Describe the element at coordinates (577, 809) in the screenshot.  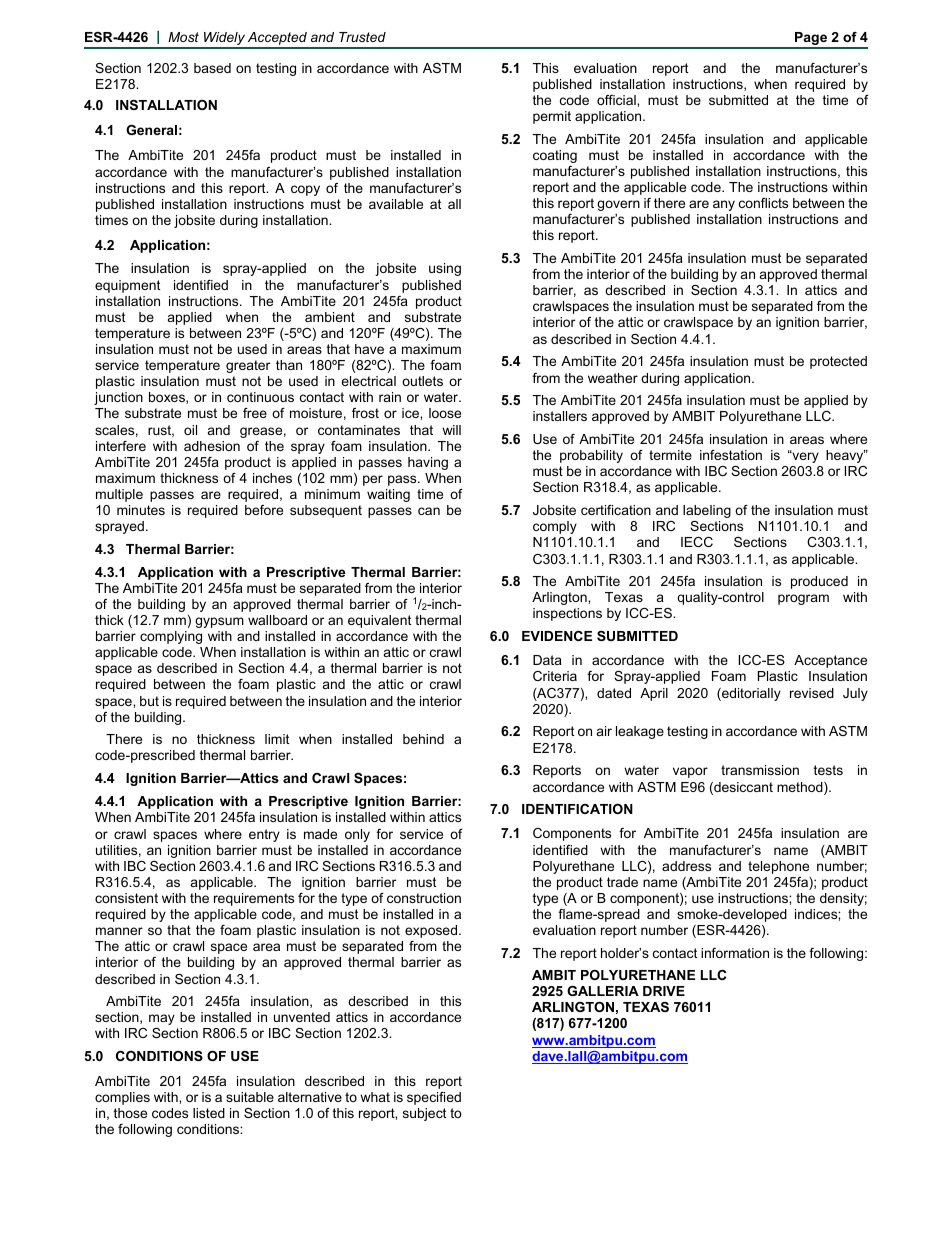
I see `IDENTIFICATION` at that location.
